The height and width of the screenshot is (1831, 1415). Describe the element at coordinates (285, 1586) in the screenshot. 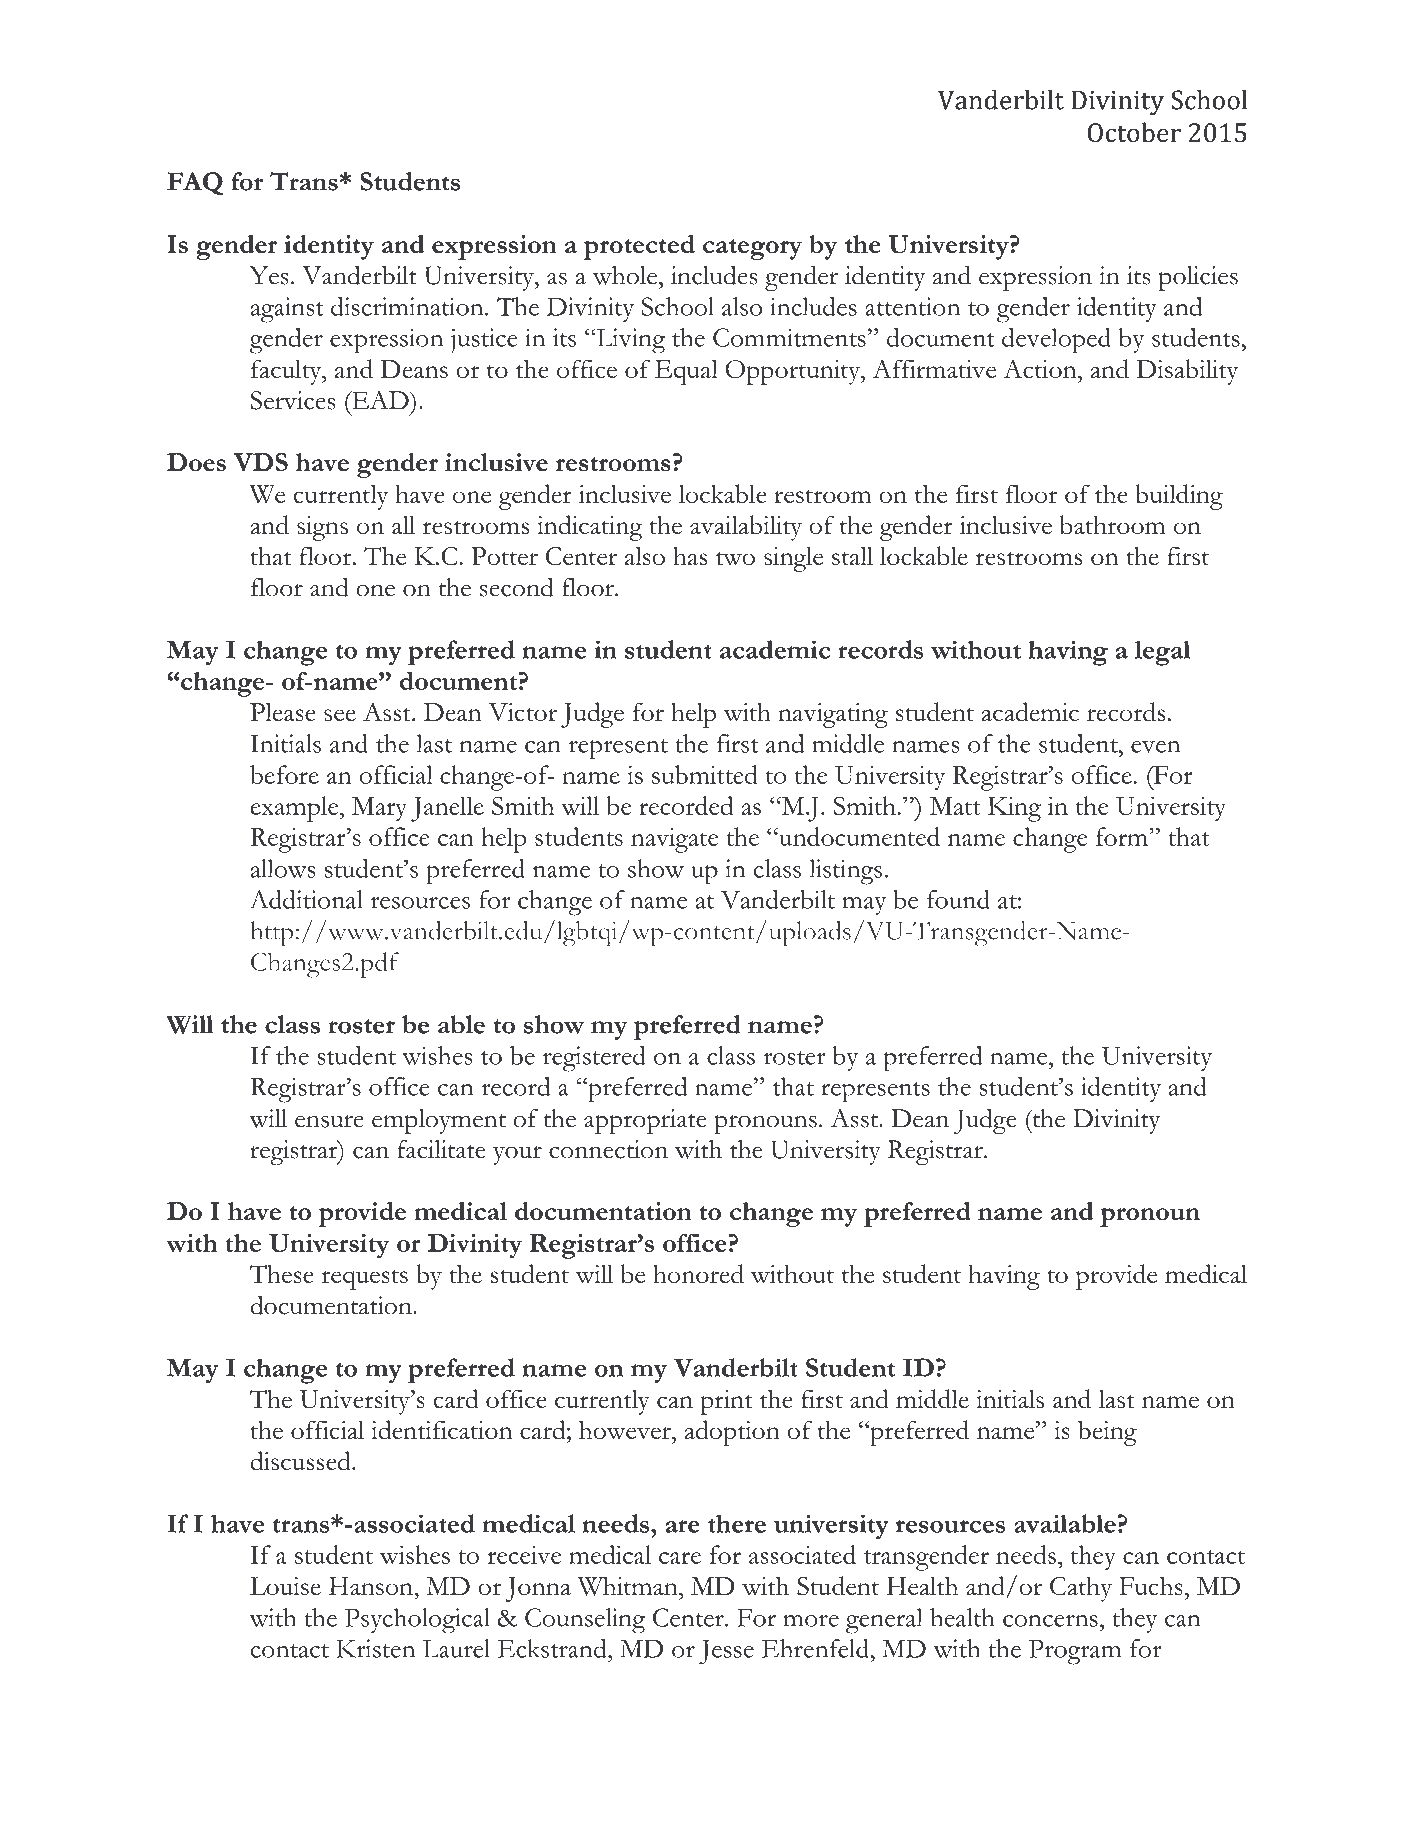

I see `Louise` at that location.
